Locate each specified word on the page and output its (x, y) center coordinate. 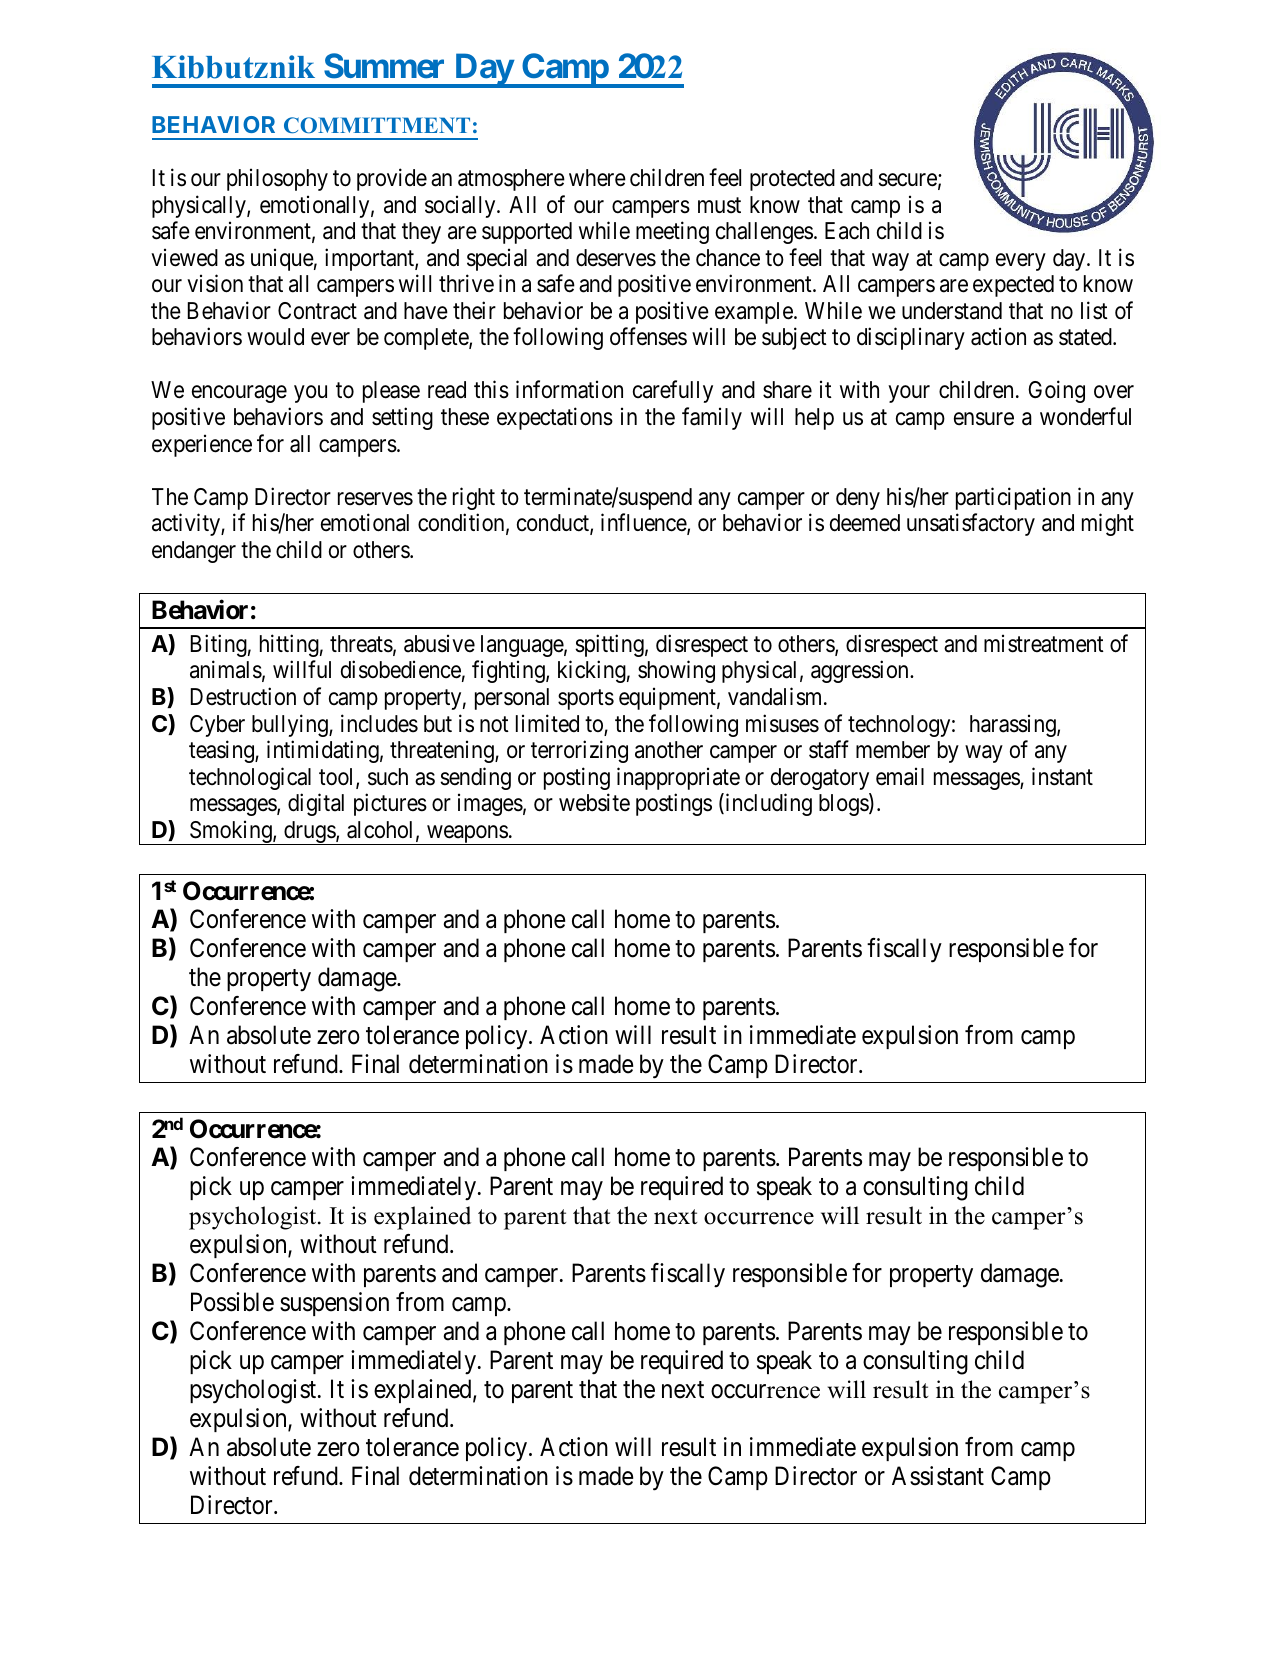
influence (644, 523)
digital (316, 804)
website (594, 802)
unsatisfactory (971, 524)
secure (907, 180)
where (597, 178)
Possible (232, 1302)
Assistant (938, 1476)
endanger (194, 552)
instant (1062, 776)
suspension (334, 1304)
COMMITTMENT (377, 125)
